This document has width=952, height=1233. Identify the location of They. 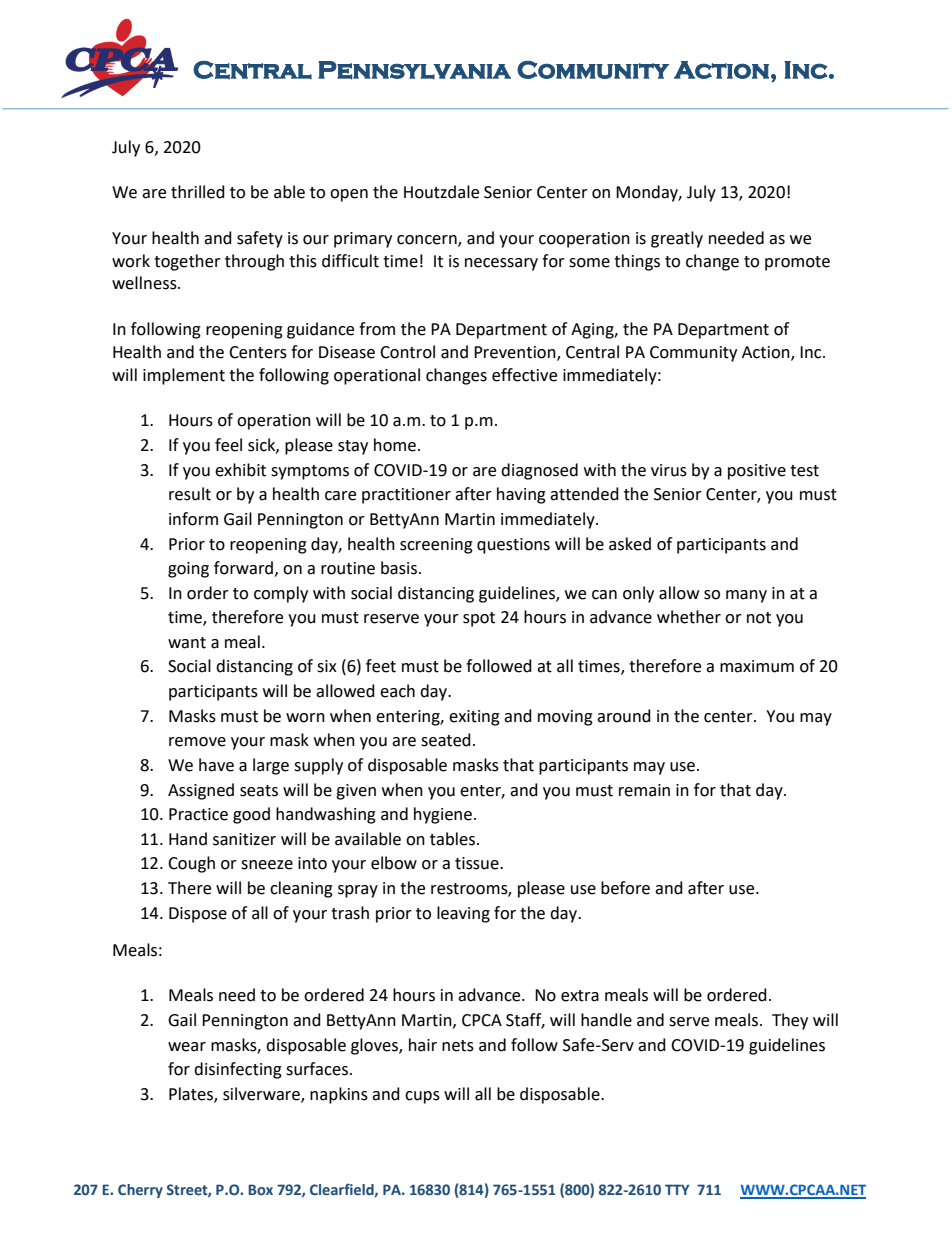
(790, 1021).
